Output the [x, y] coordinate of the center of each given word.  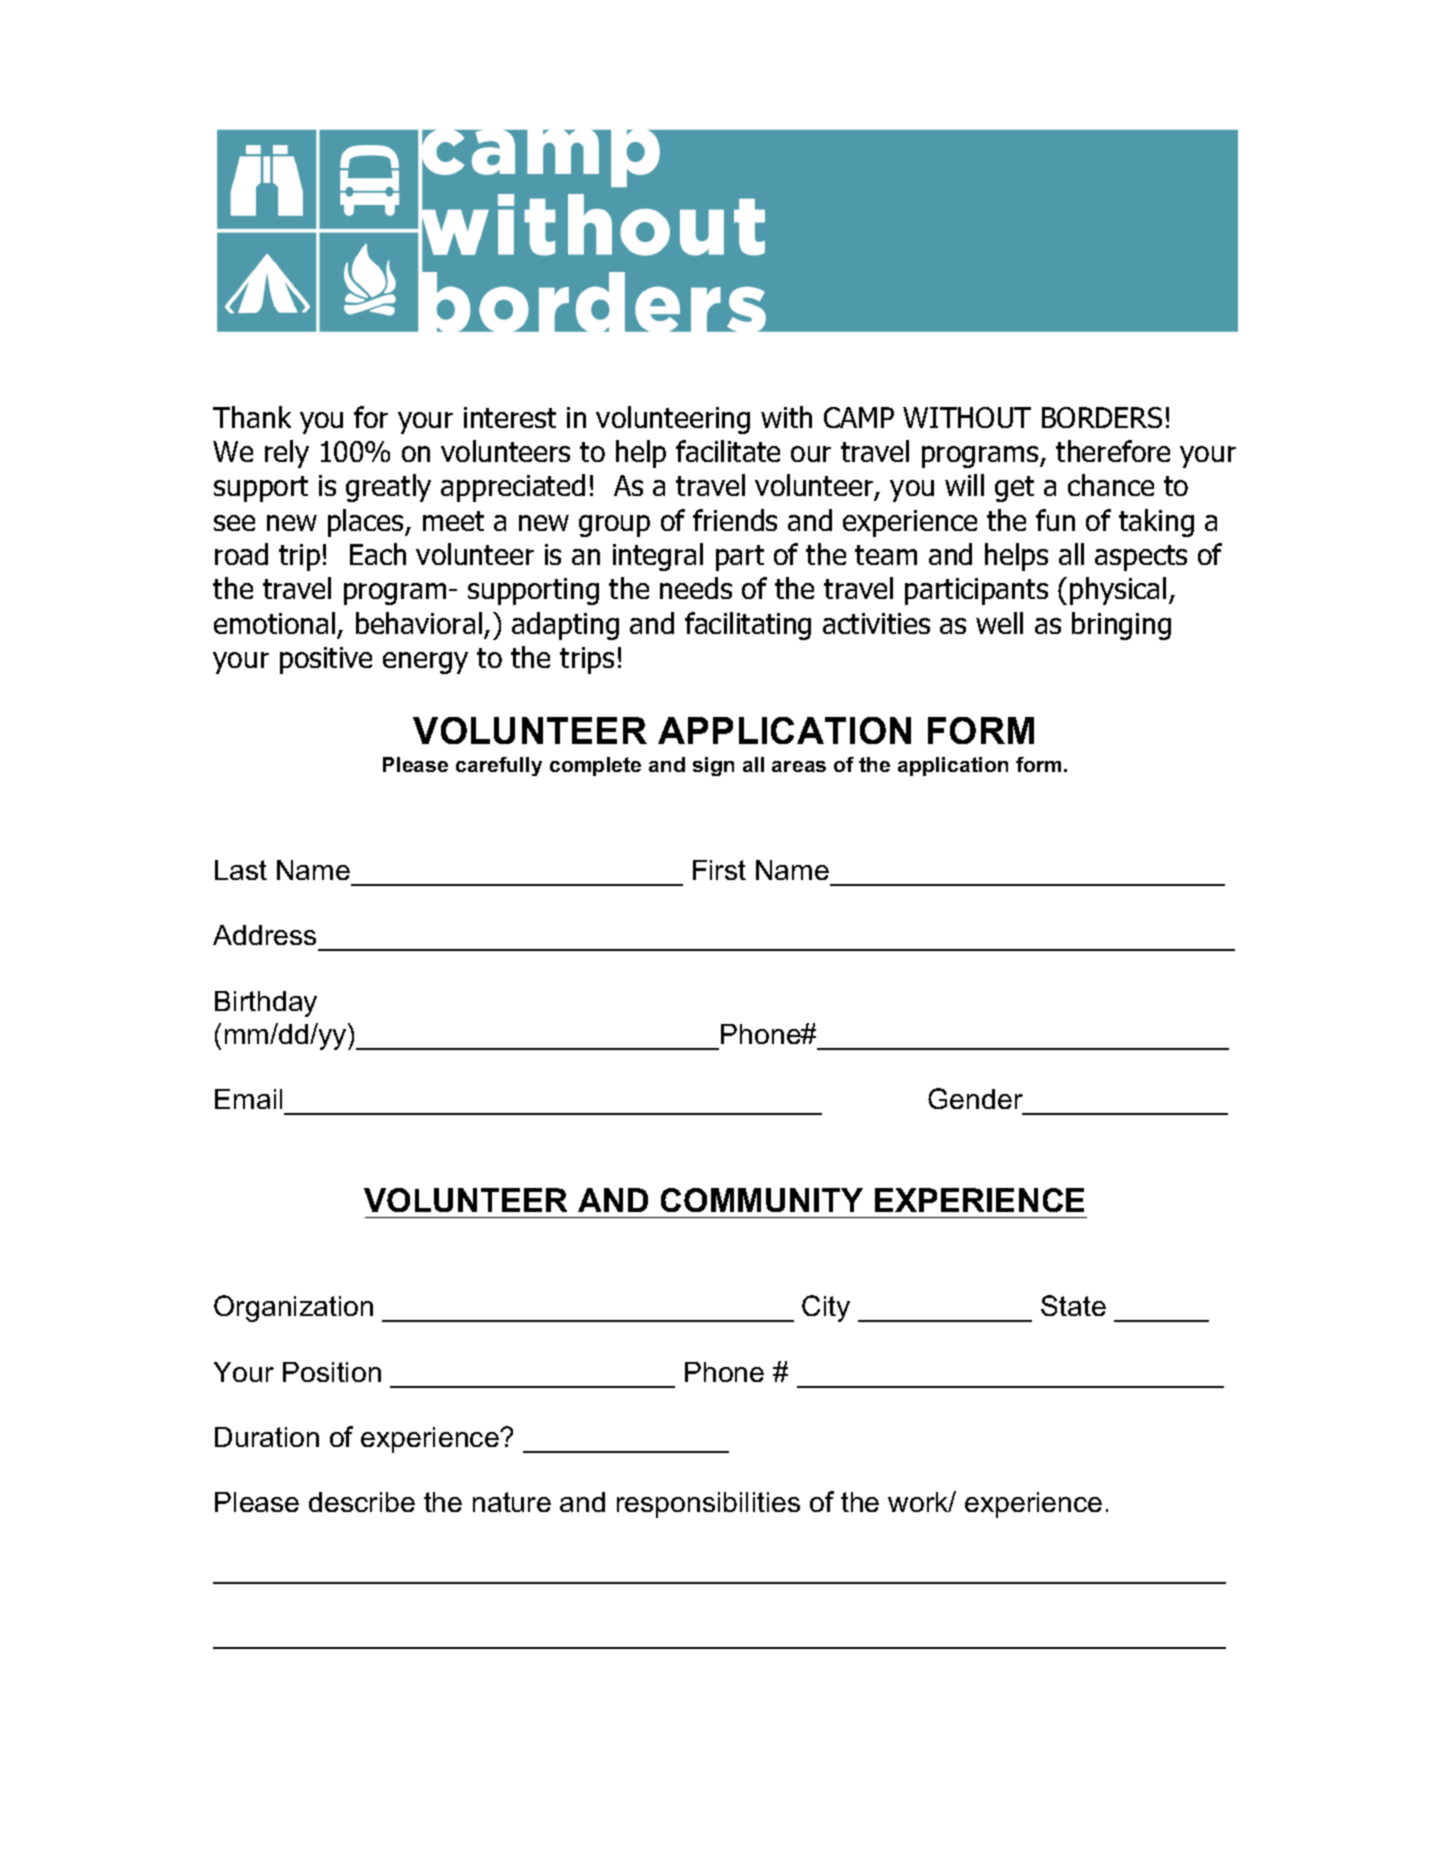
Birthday [266, 1004]
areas [799, 766]
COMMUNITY [762, 1200]
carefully [499, 766]
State [1073, 1305]
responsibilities [708, 1505]
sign [713, 766]
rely [287, 454]
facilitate [728, 451]
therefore [1113, 451]
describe [362, 1502]
